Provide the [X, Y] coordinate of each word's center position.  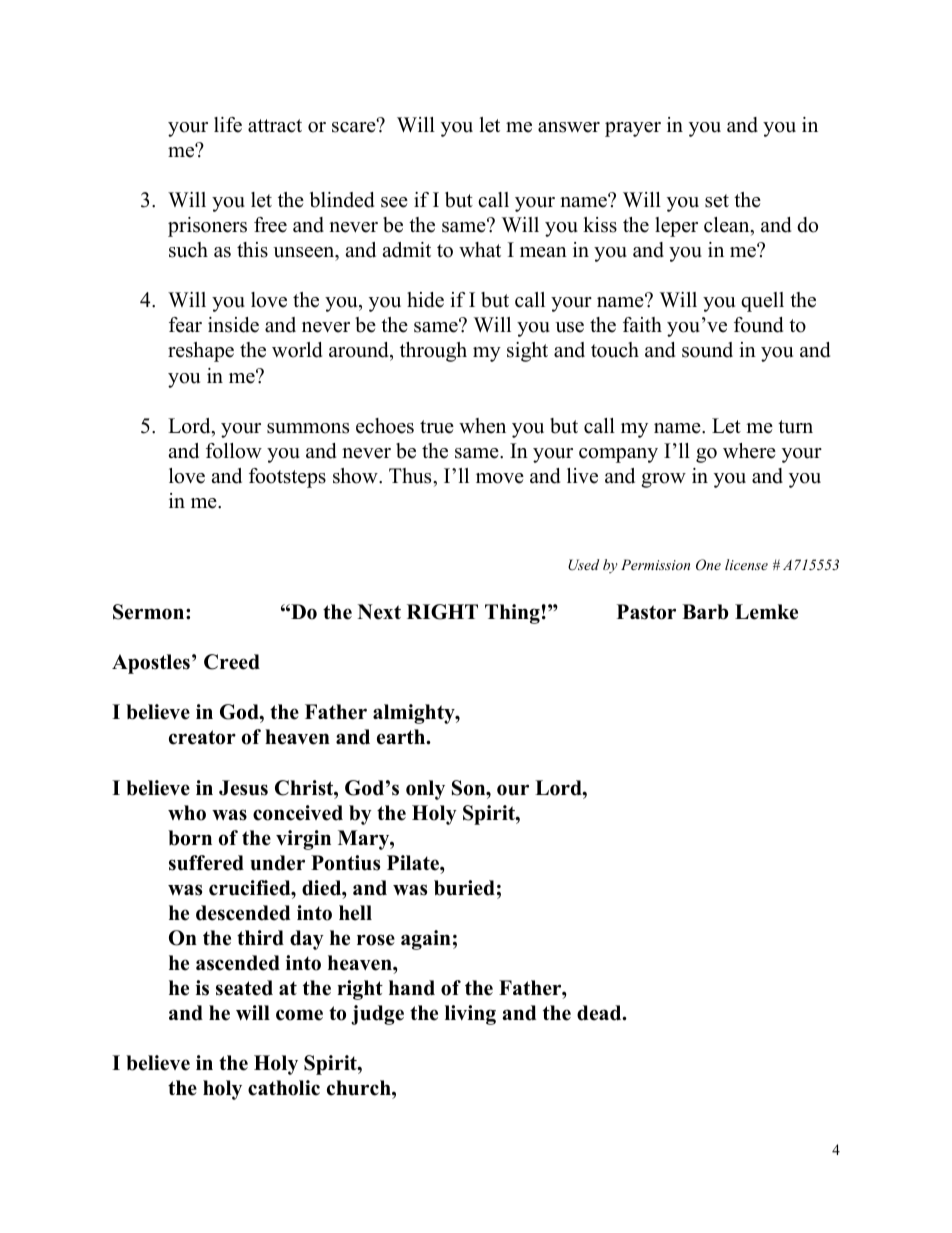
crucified [251, 888]
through [433, 352]
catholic [284, 1088]
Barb [705, 612]
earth [402, 737]
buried [464, 888]
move [500, 478]
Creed [232, 662]
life [228, 125]
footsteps [287, 478]
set [717, 201]
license [746, 564]
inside [233, 325]
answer [569, 127]
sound [707, 350]
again [426, 940]
